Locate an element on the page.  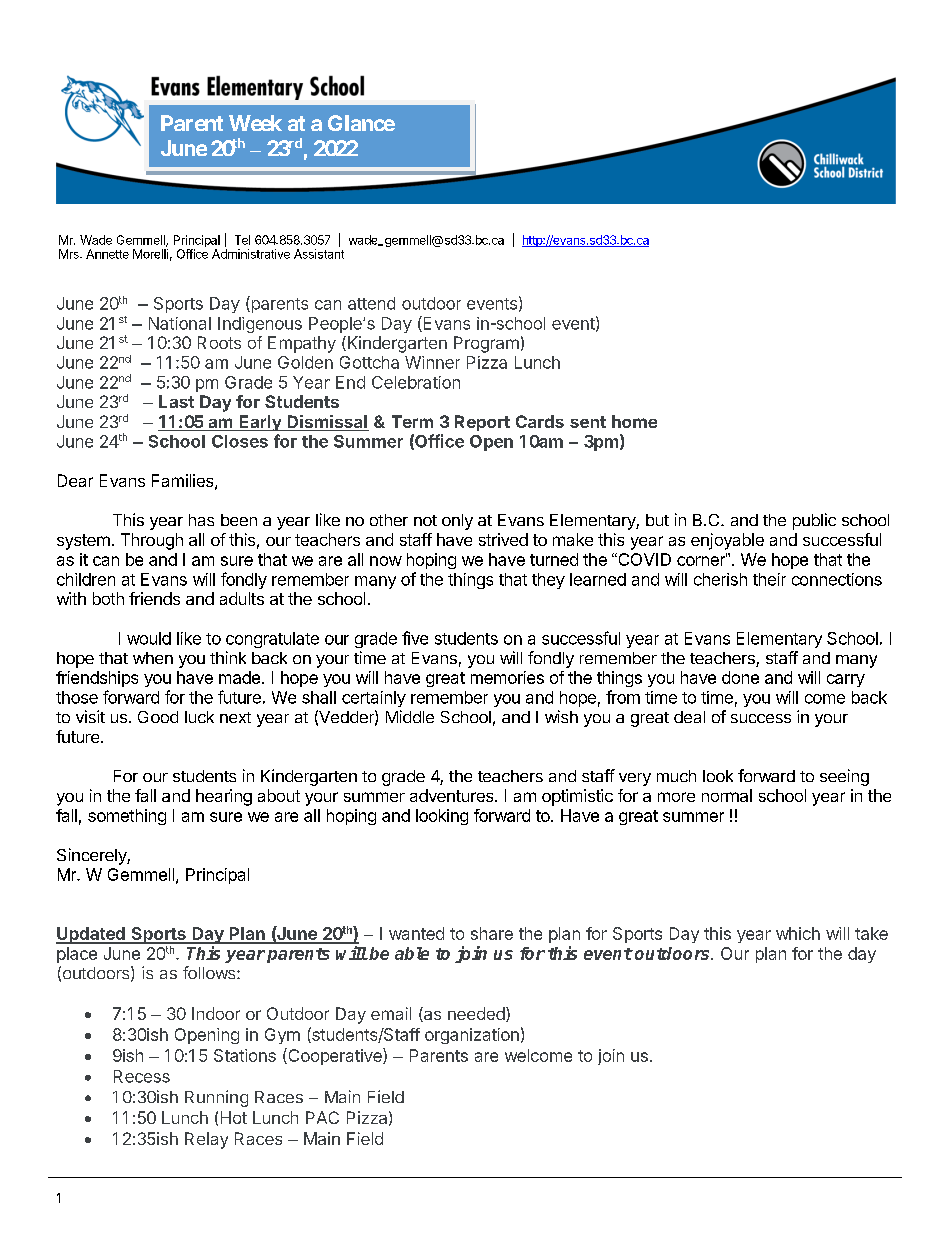
Running is located at coordinates (216, 1098).
